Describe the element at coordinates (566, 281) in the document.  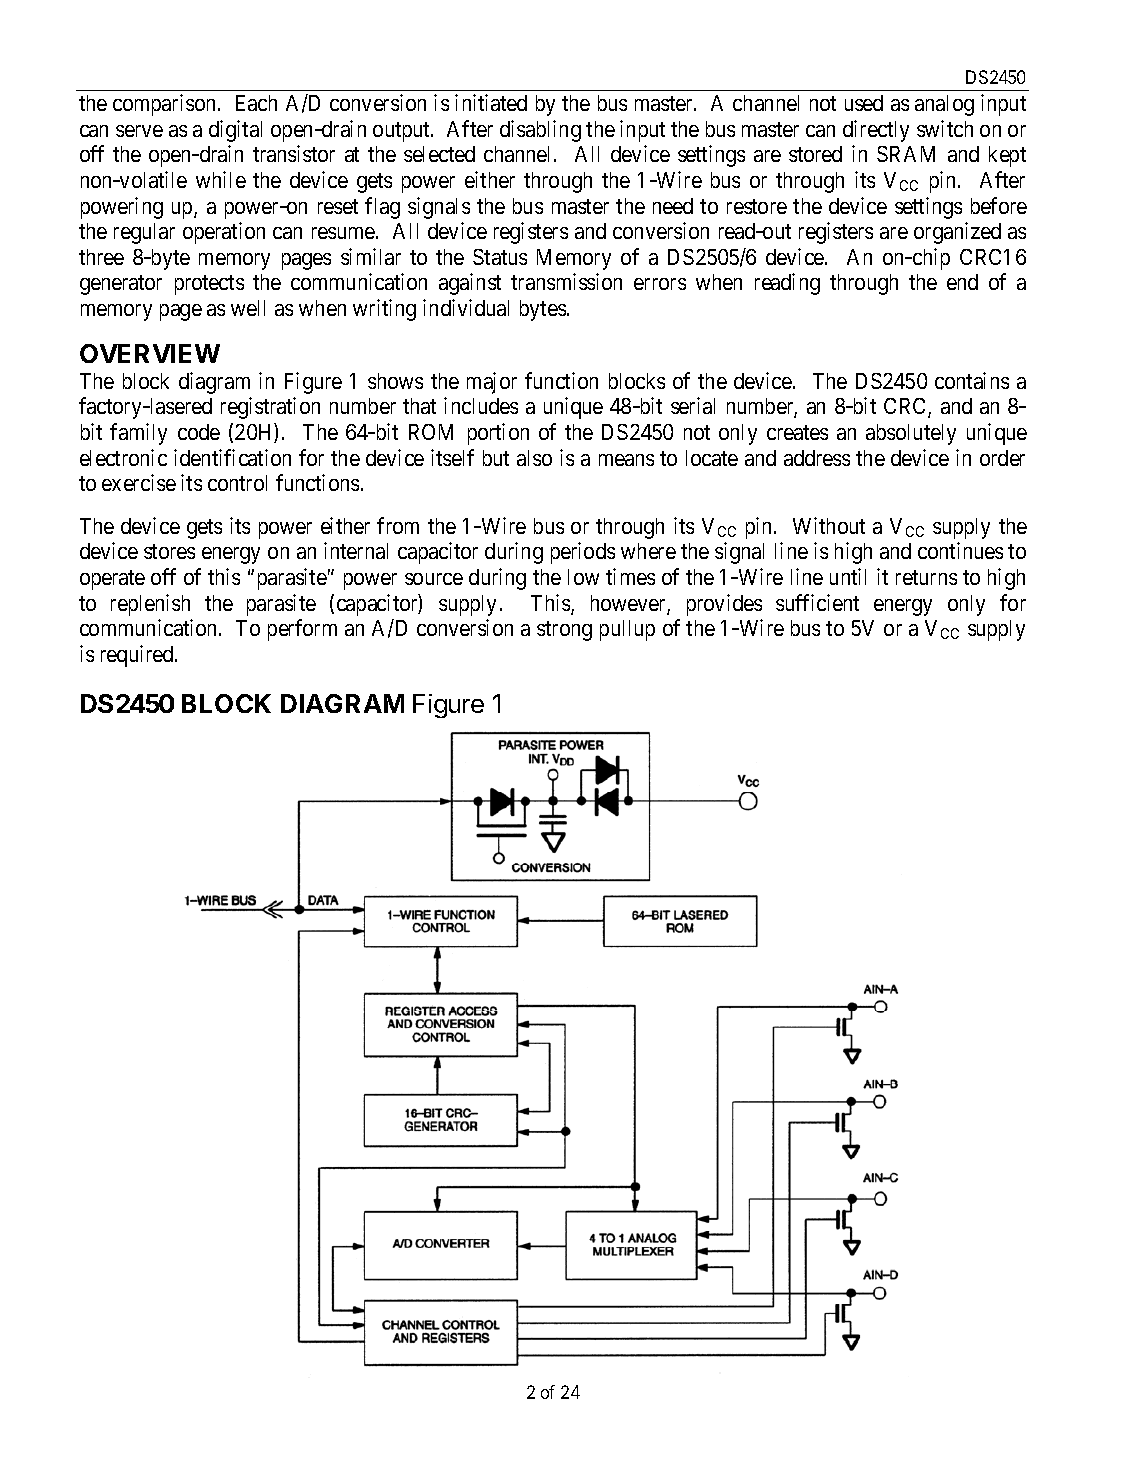
I see `transmission` at that location.
